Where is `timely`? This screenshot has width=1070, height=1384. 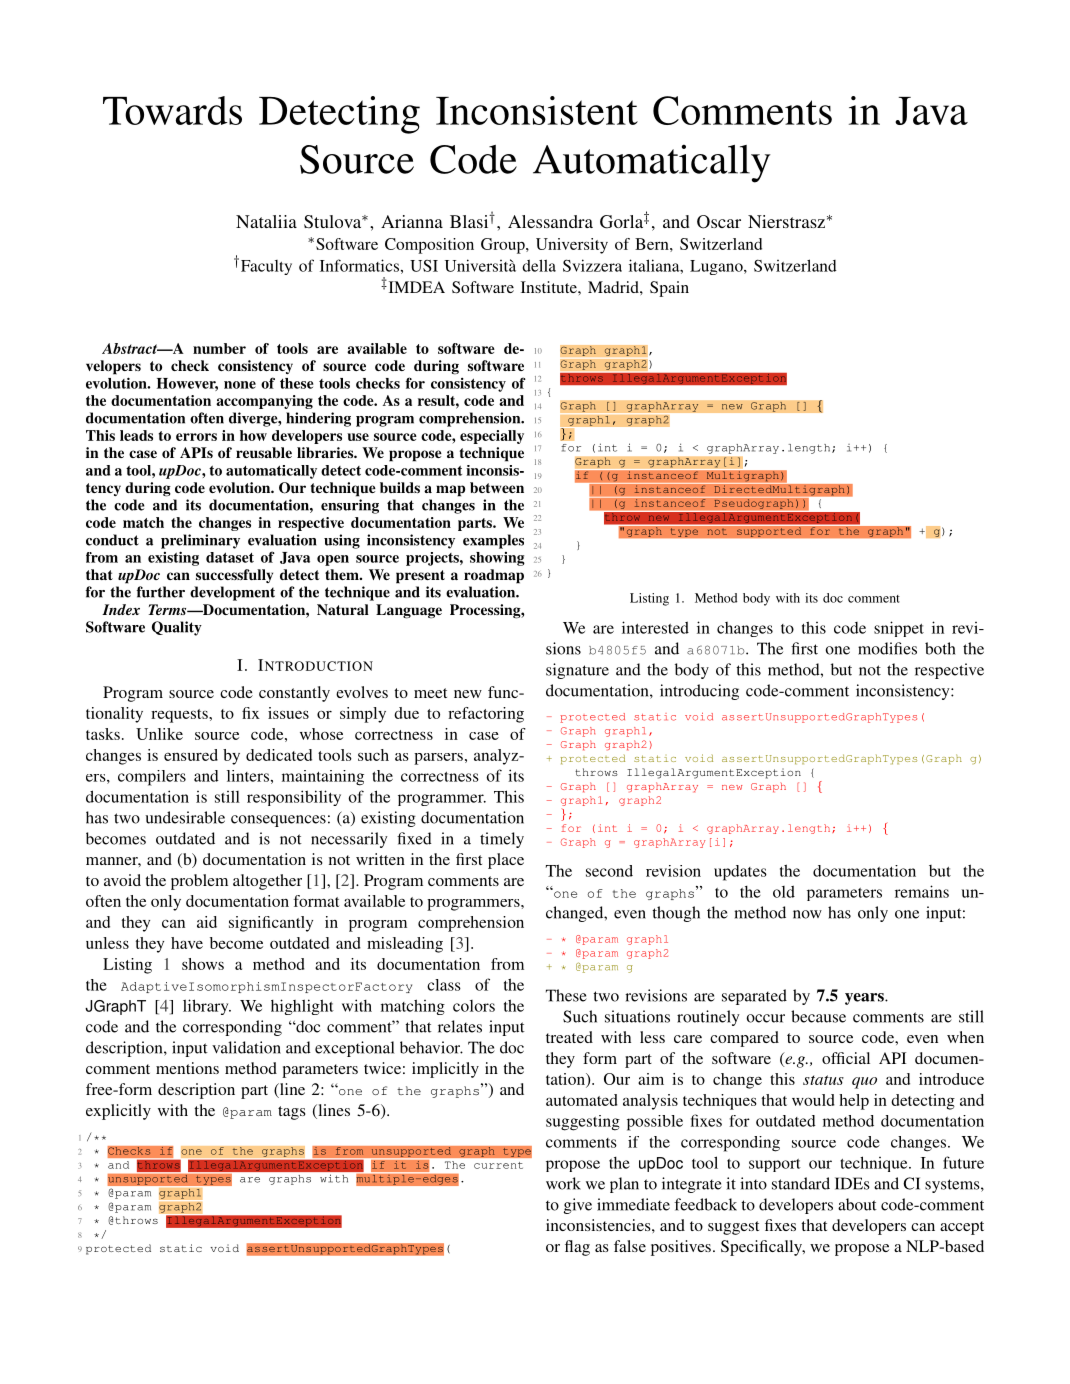
timely is located at coordinates (502, 840).
